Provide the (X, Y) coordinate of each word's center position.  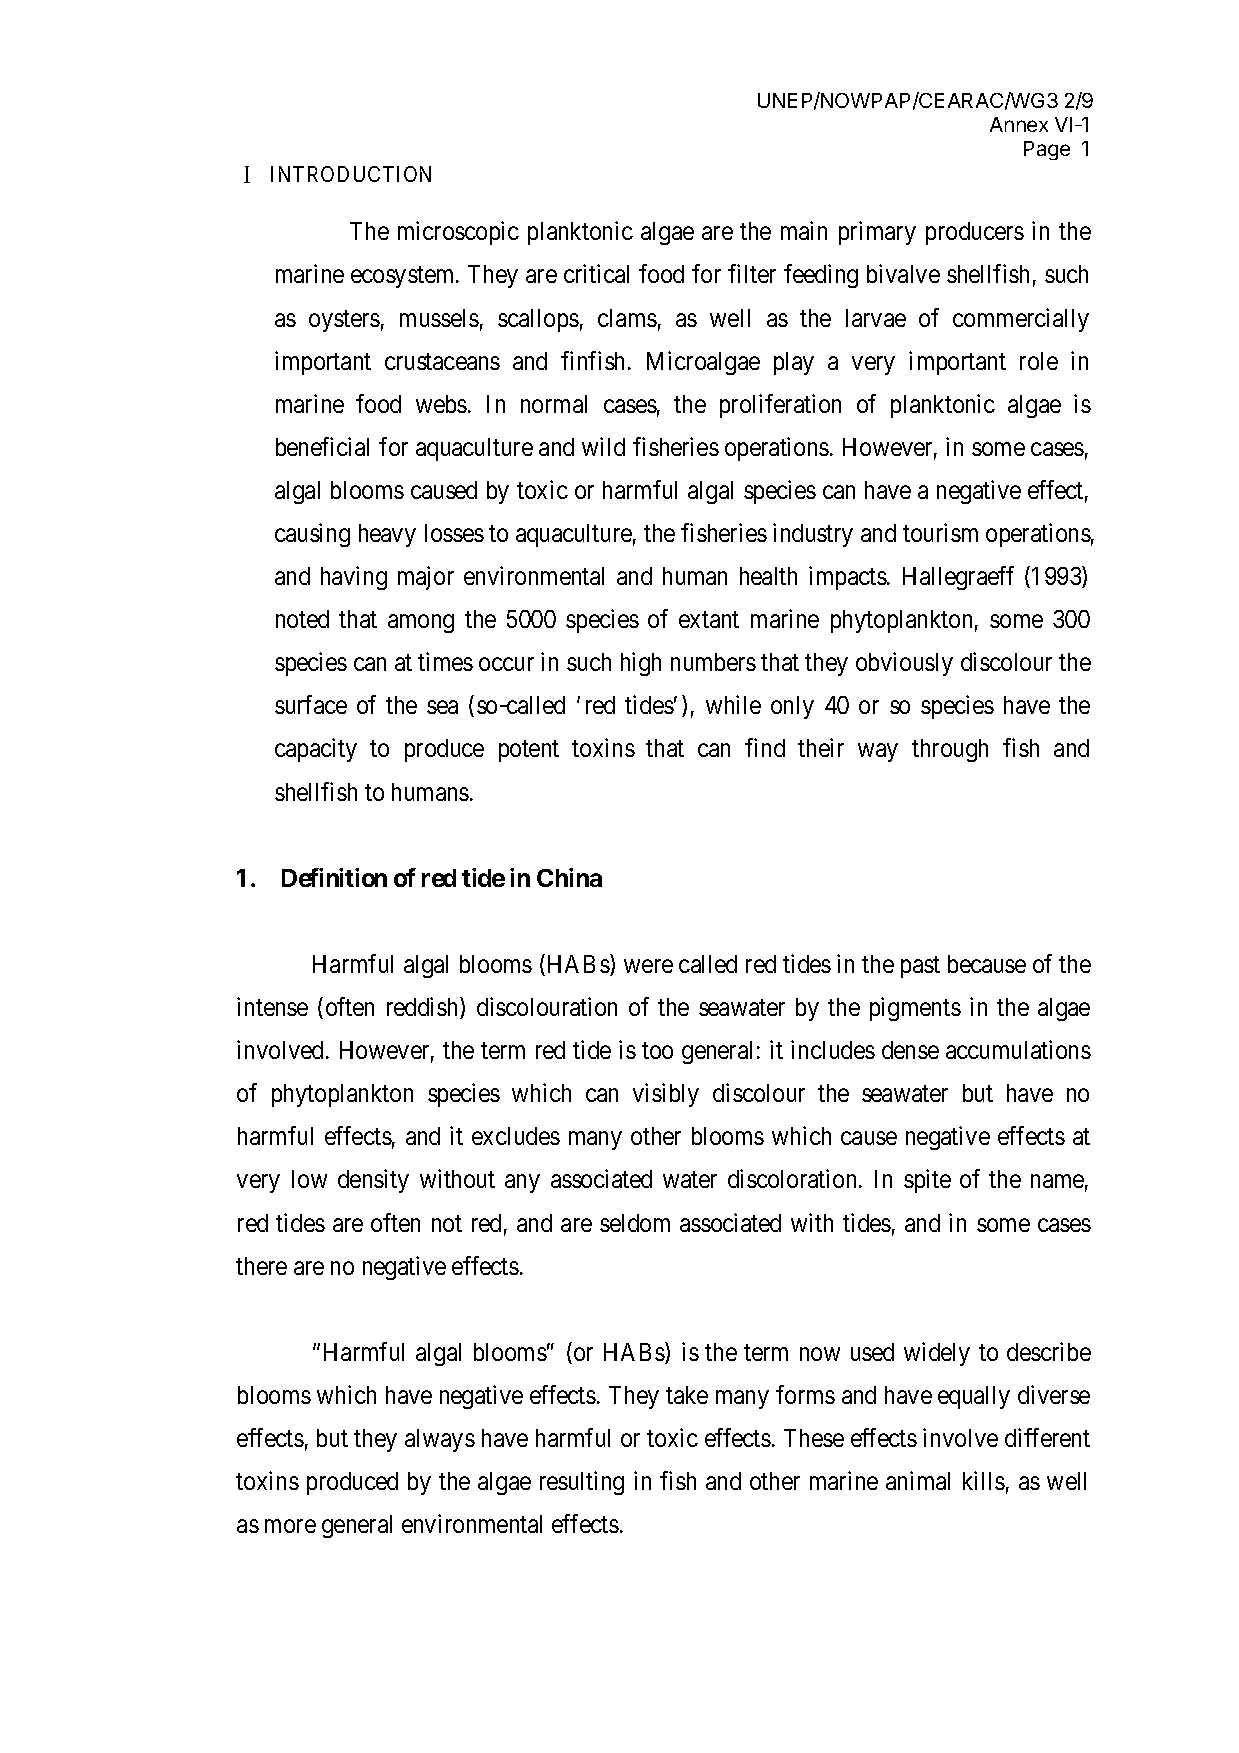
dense (910, 1050)
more (290, 1526)
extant (709, 620)
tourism (940, 532)
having (354, 578)
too (657, 1051)
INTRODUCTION (351, 174)
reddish (424, 1008)
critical (596, 273)
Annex (1019, 124)
